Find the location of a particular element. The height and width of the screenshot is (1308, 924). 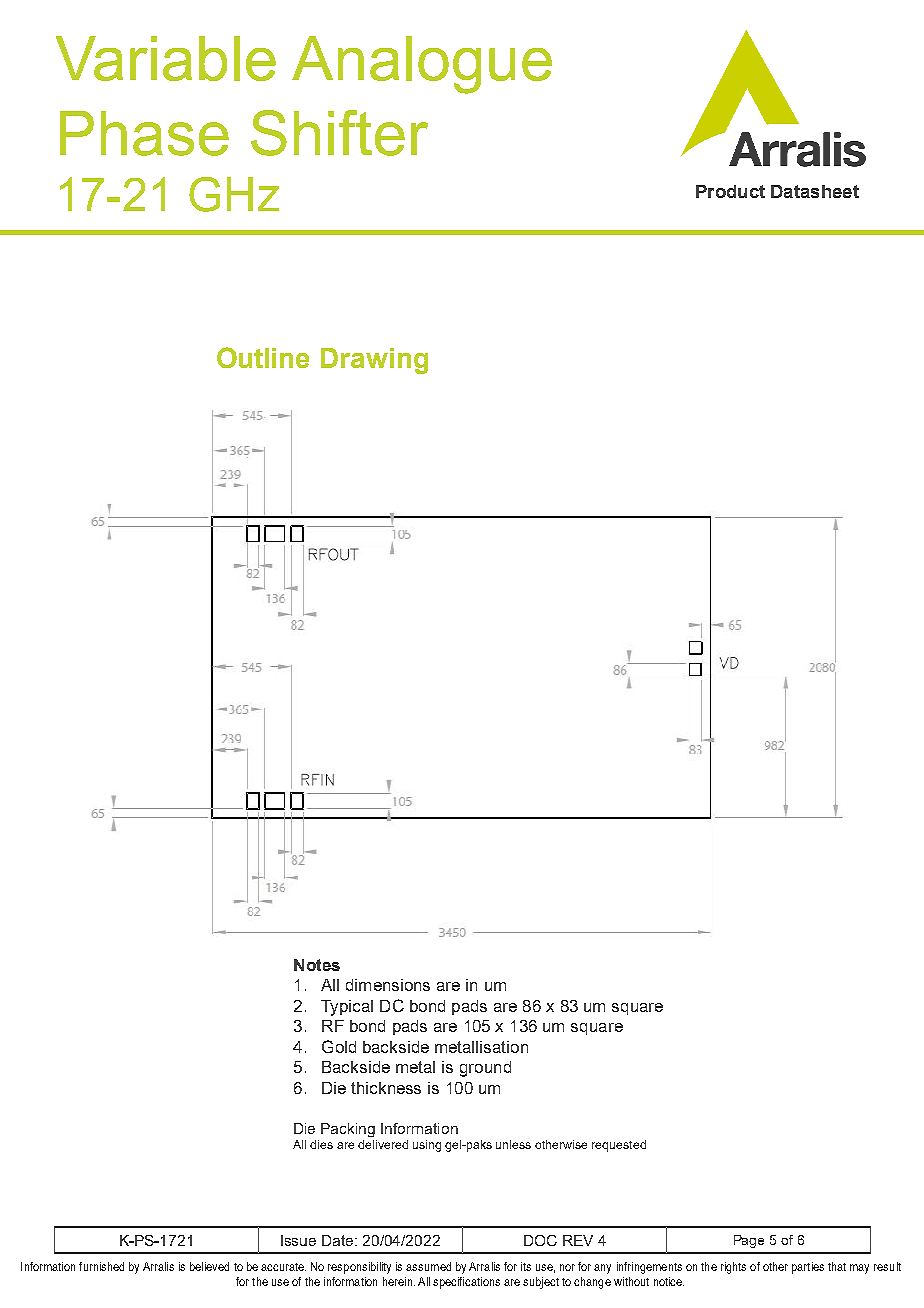

requested is located at coordinates (619, 1146).
